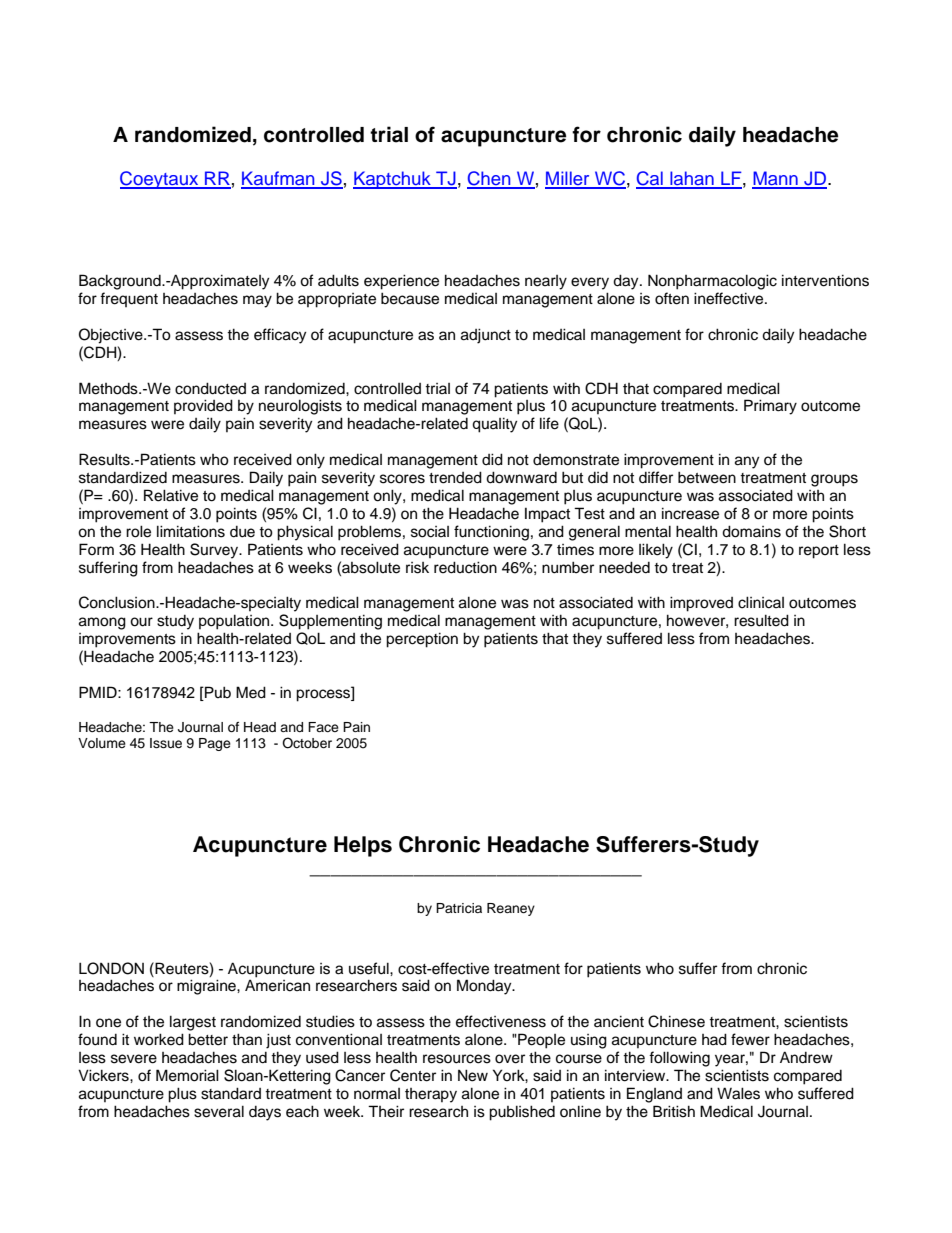  I want to click on Chen, so click(490, 179).
